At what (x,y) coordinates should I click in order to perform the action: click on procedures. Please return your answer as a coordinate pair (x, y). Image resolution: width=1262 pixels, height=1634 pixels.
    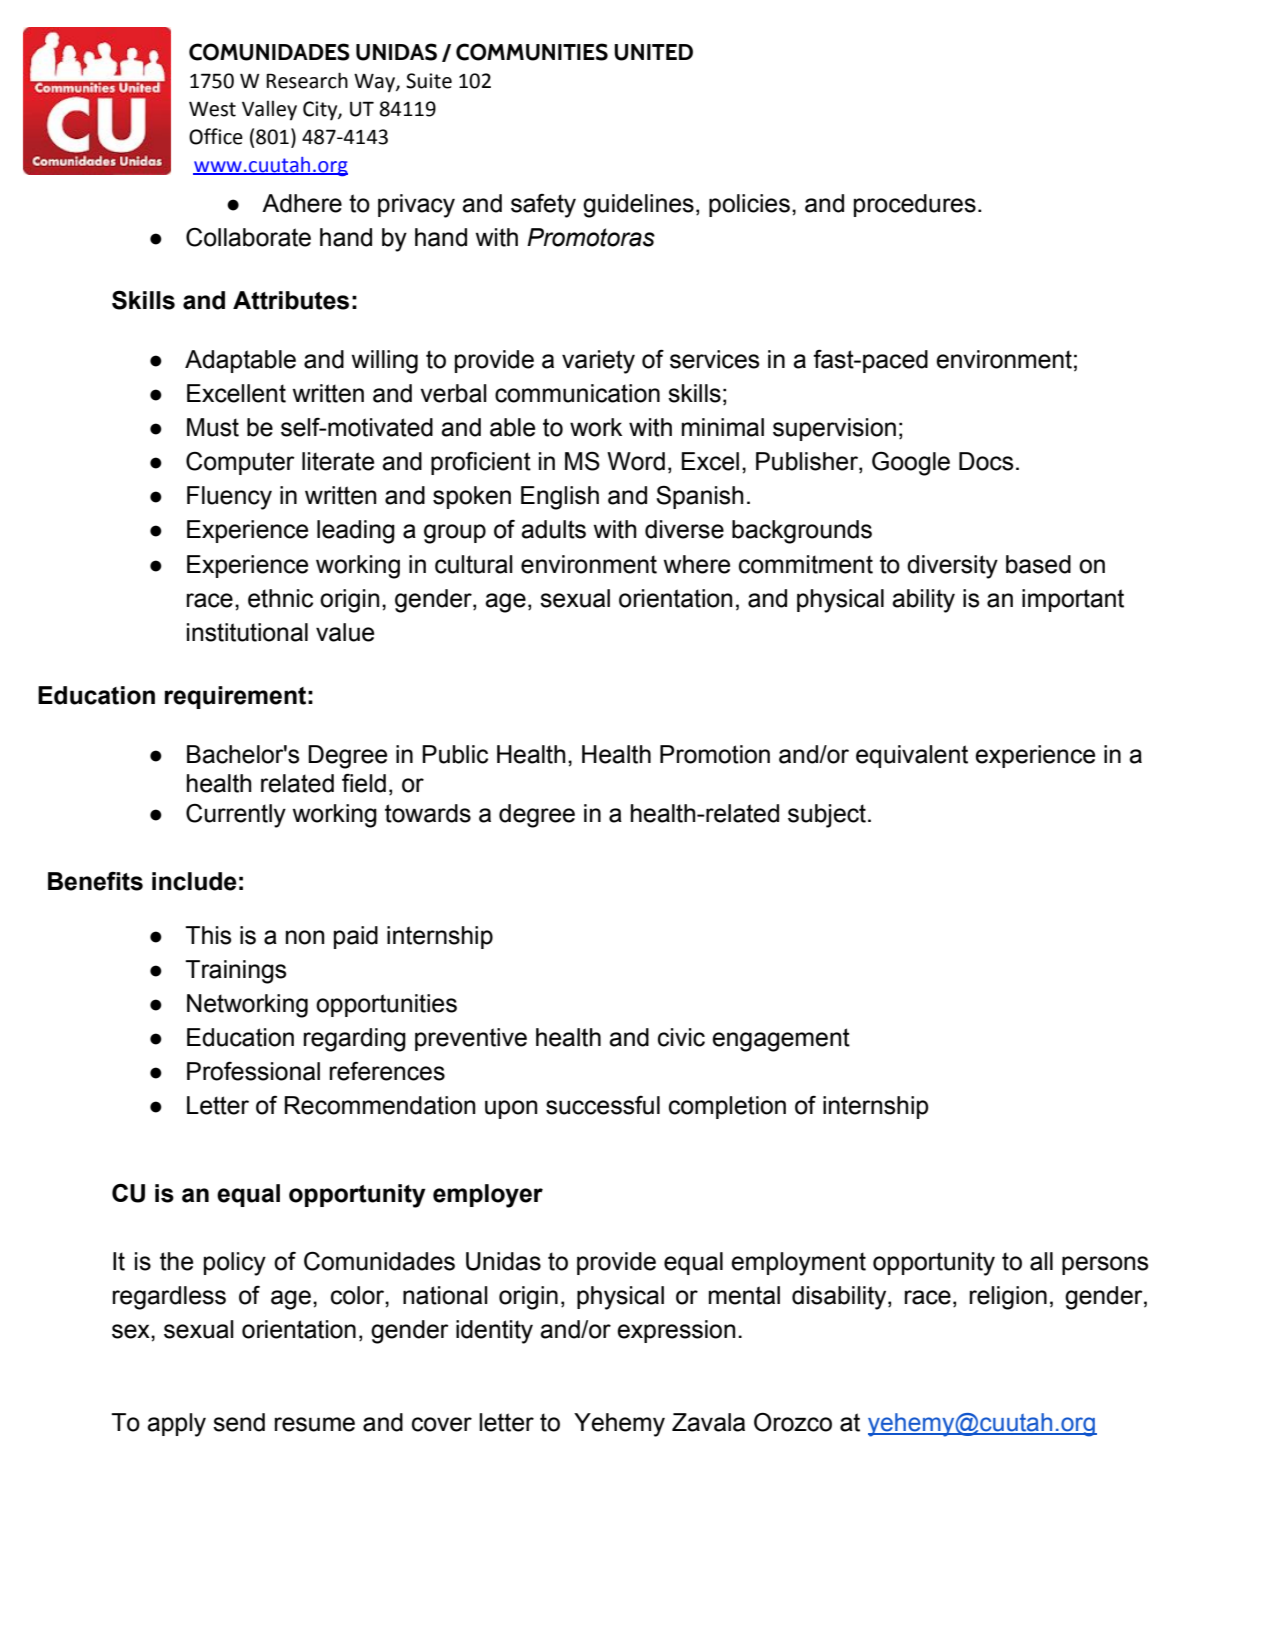
    Looking at the image, I should click on (915, 205).
